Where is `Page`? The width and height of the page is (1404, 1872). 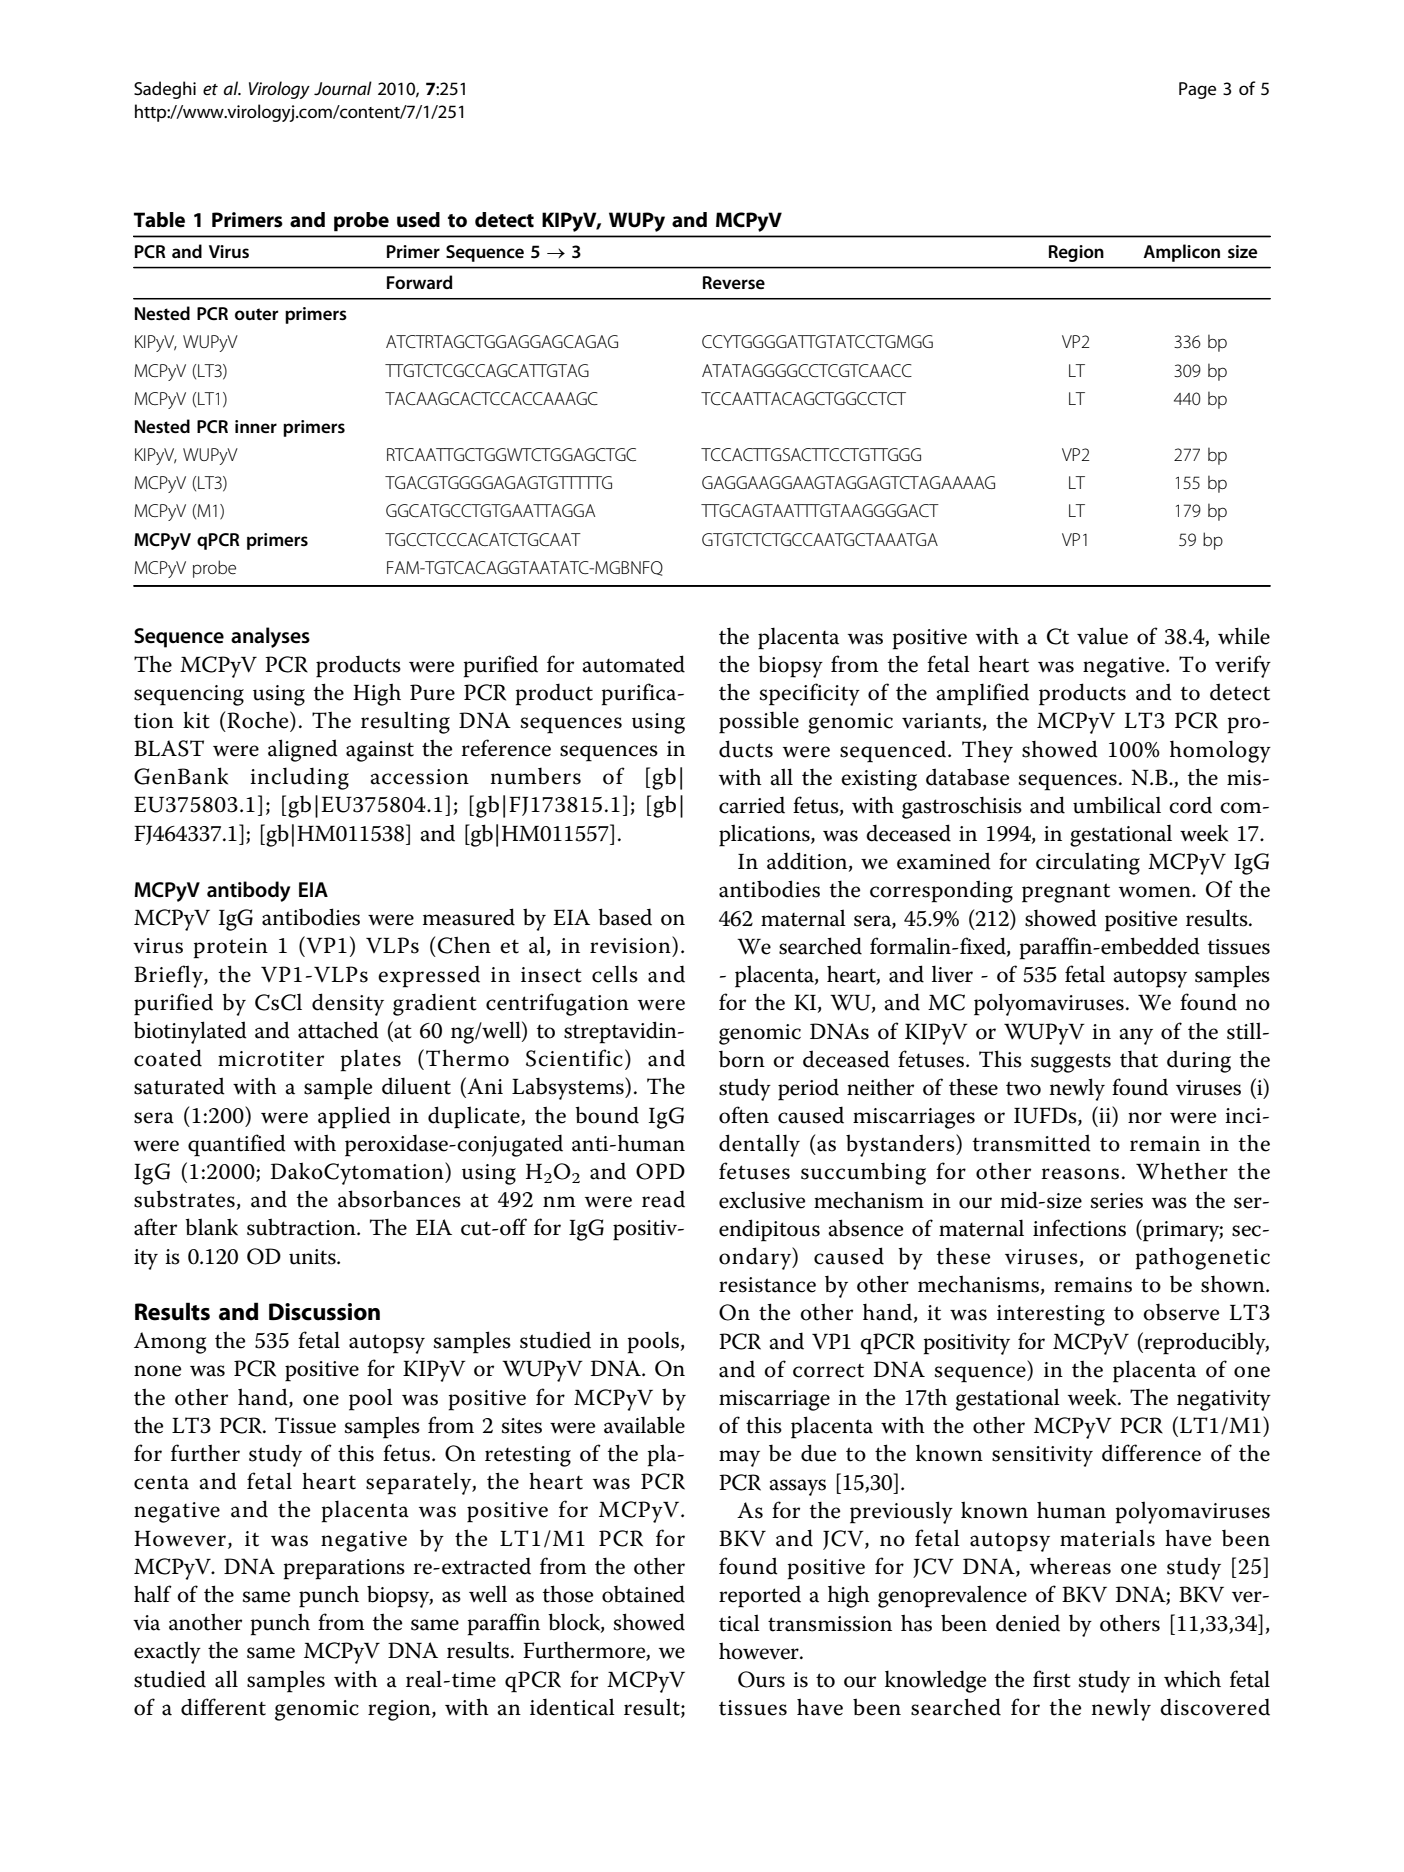 Page is located at coordinates (1197, 90).
